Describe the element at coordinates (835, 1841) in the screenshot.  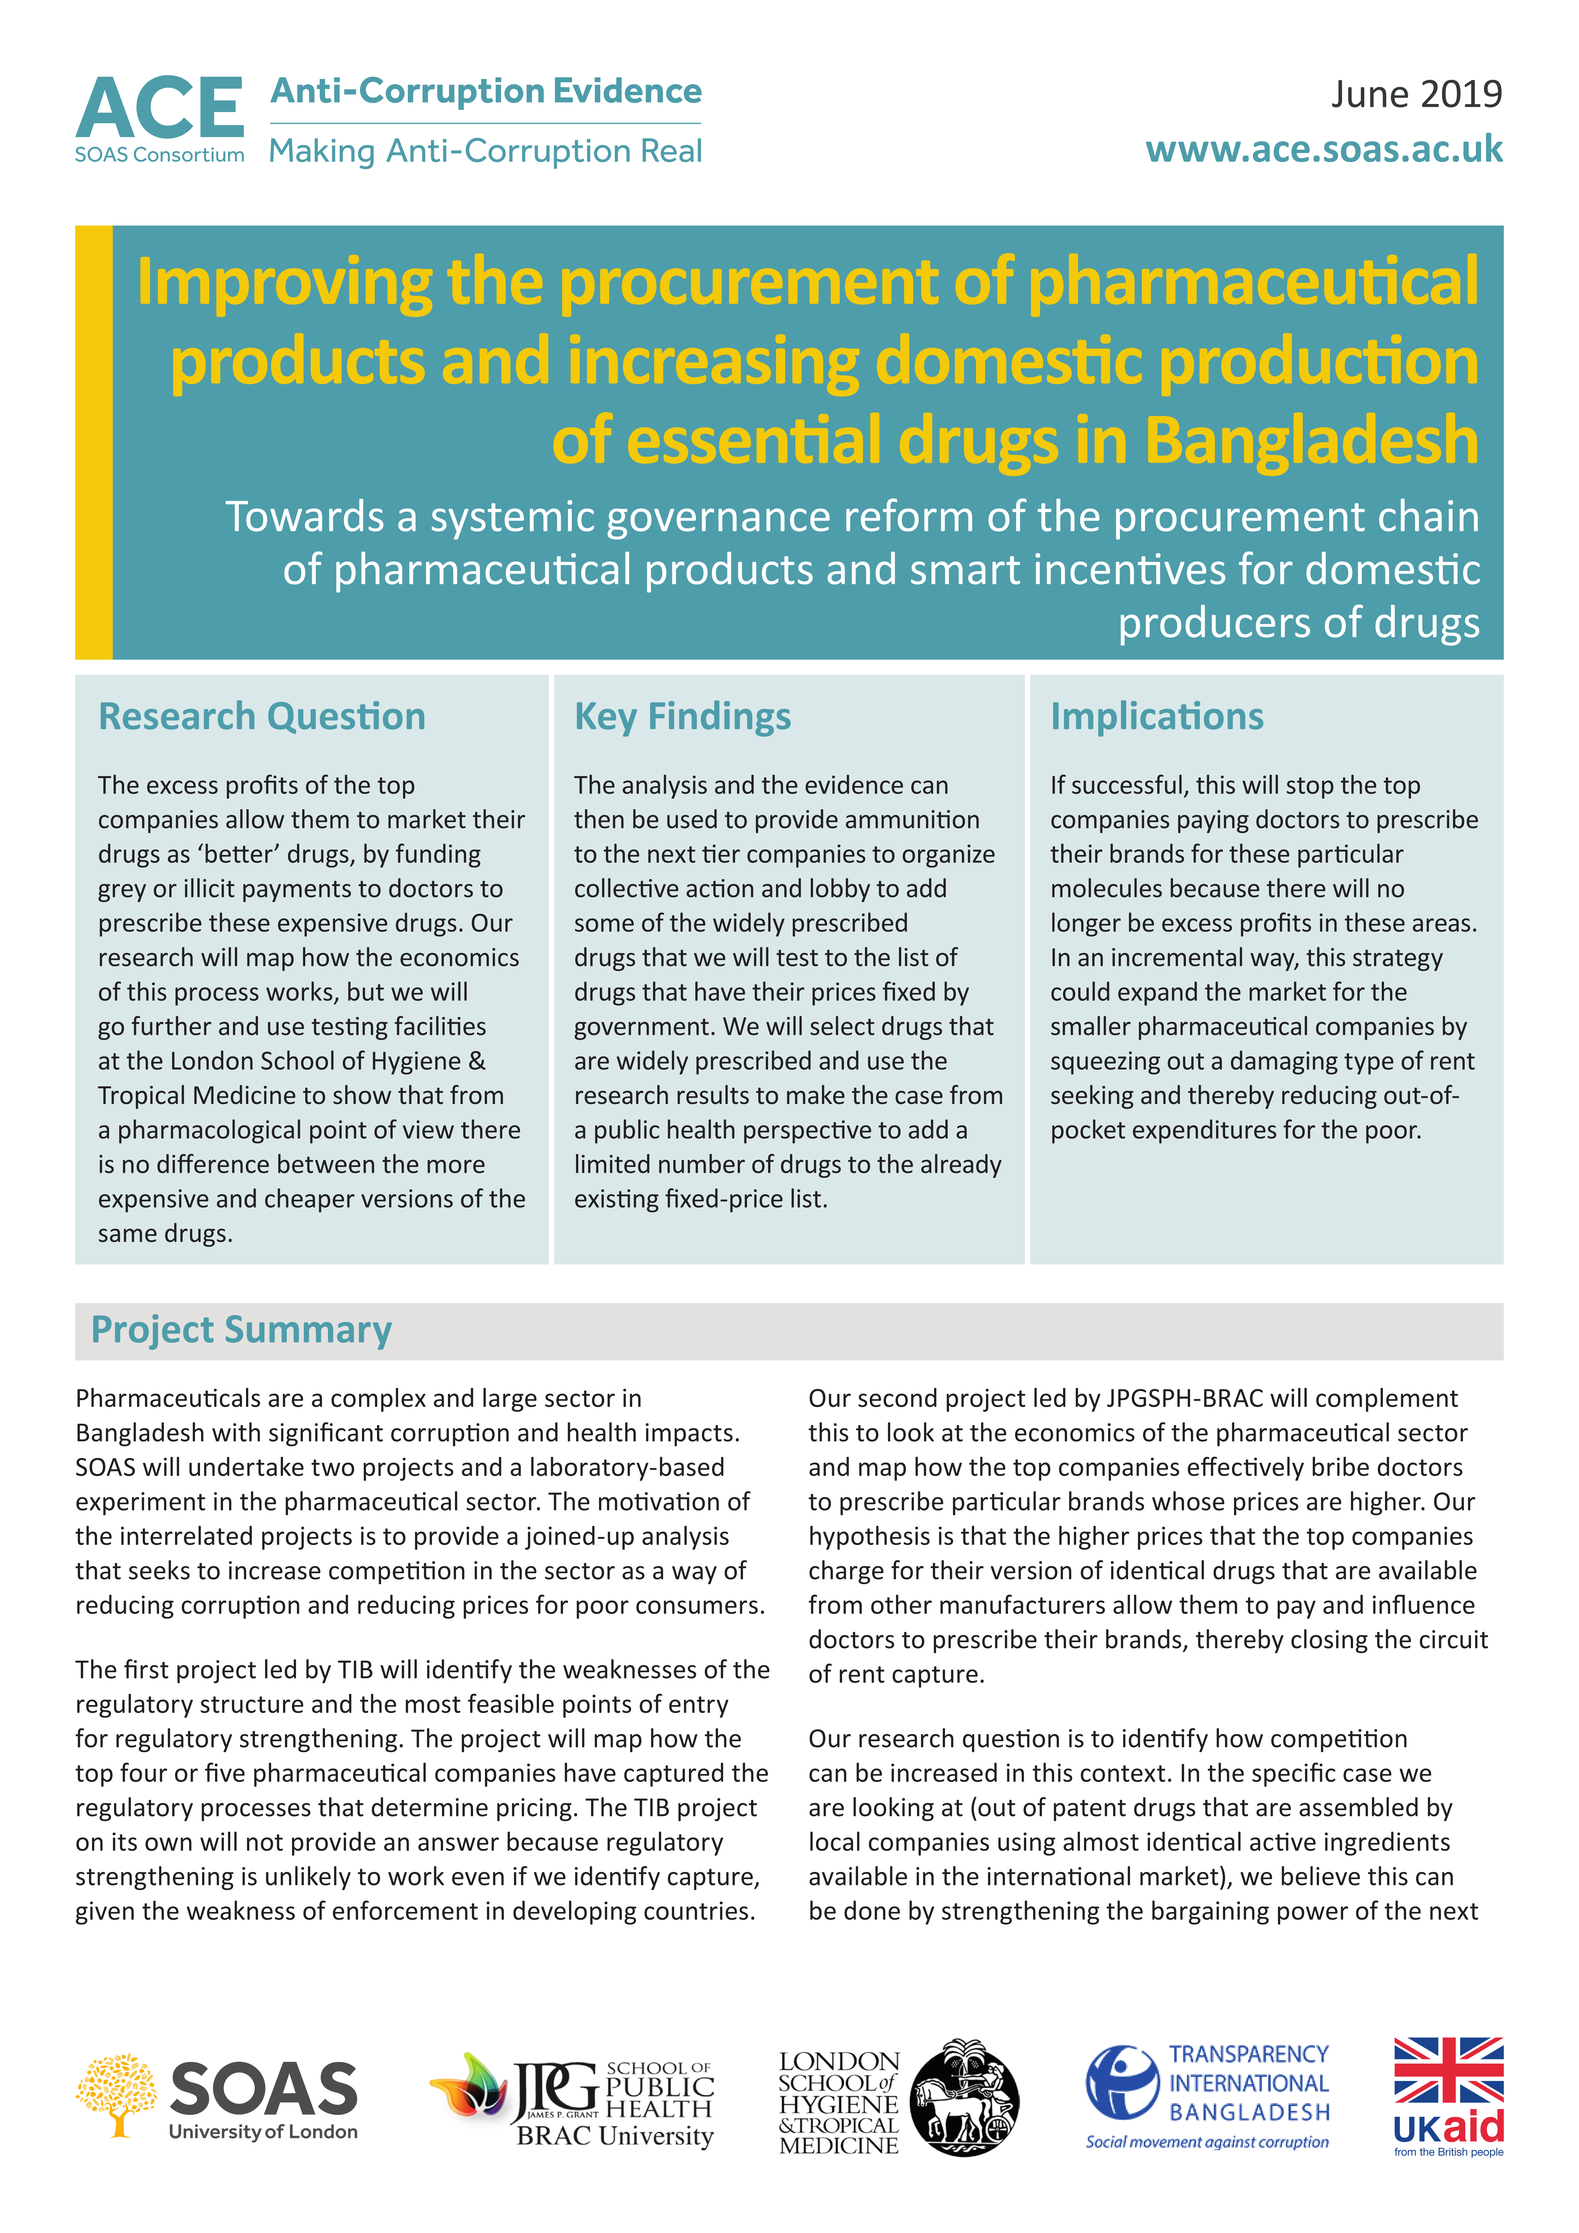
I see `local` at that location.
